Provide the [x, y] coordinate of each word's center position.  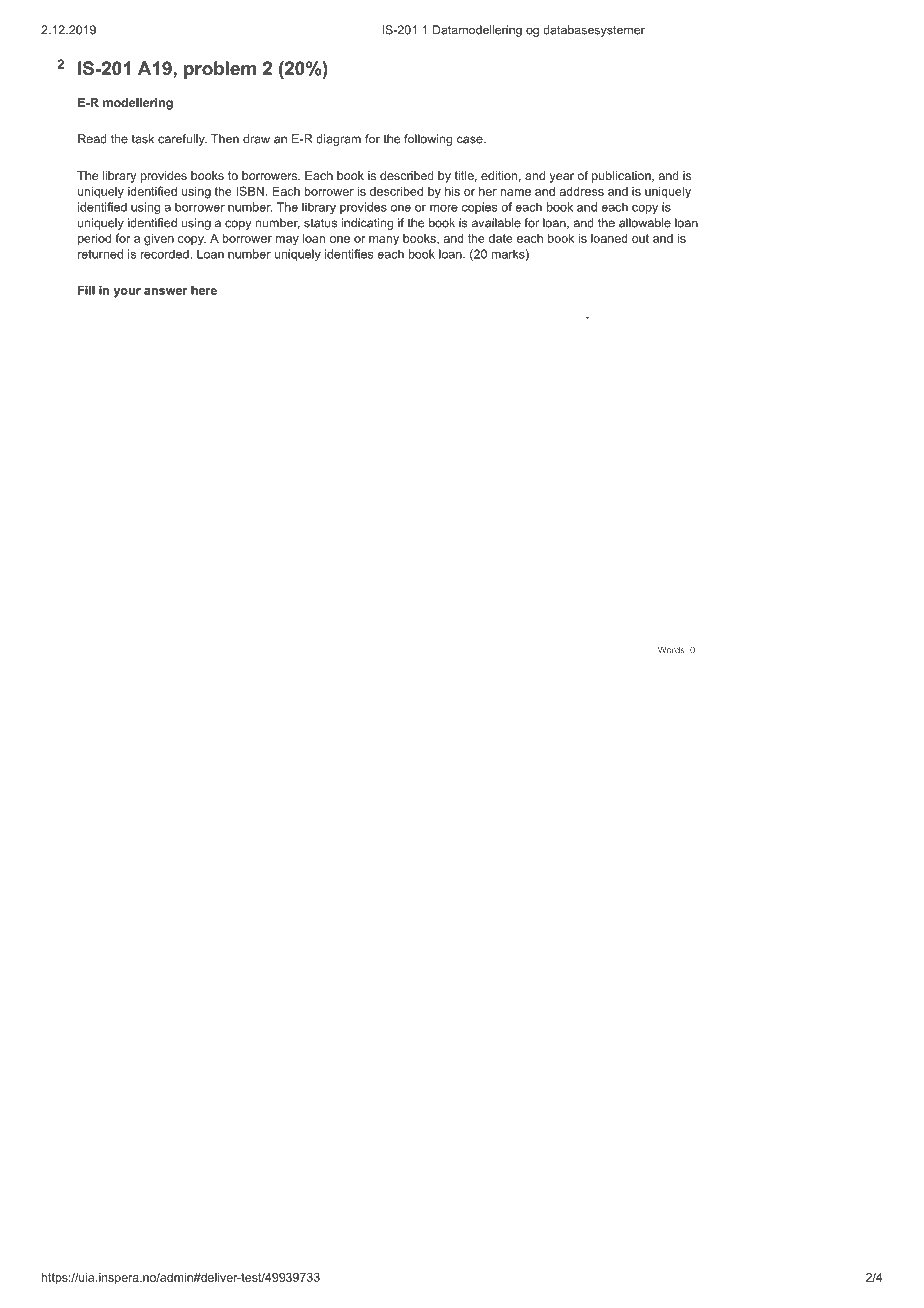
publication [622, 177]
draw [256, 139]
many [384, 241]
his [452, 191]
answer [166, 291]
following [428, 140]
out [640, 238]
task [143, 139]
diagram [338, 140]
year [562, 178]
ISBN [250, 191]
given [159, 239]
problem [220, 70]
